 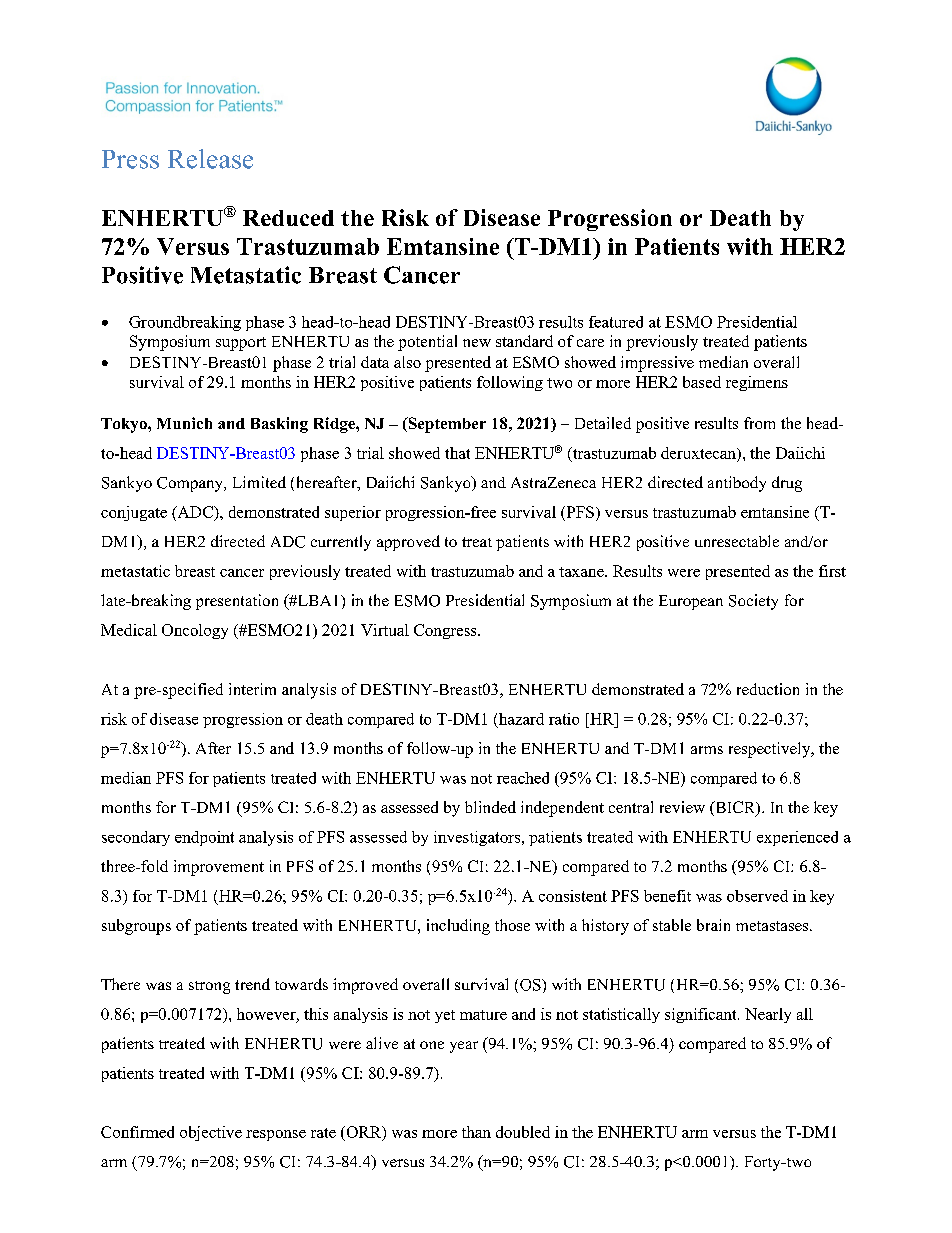 What do you see at coordinates (616, 322) in the screenshot?
I see `featured` at bounding box center [616, 322].
